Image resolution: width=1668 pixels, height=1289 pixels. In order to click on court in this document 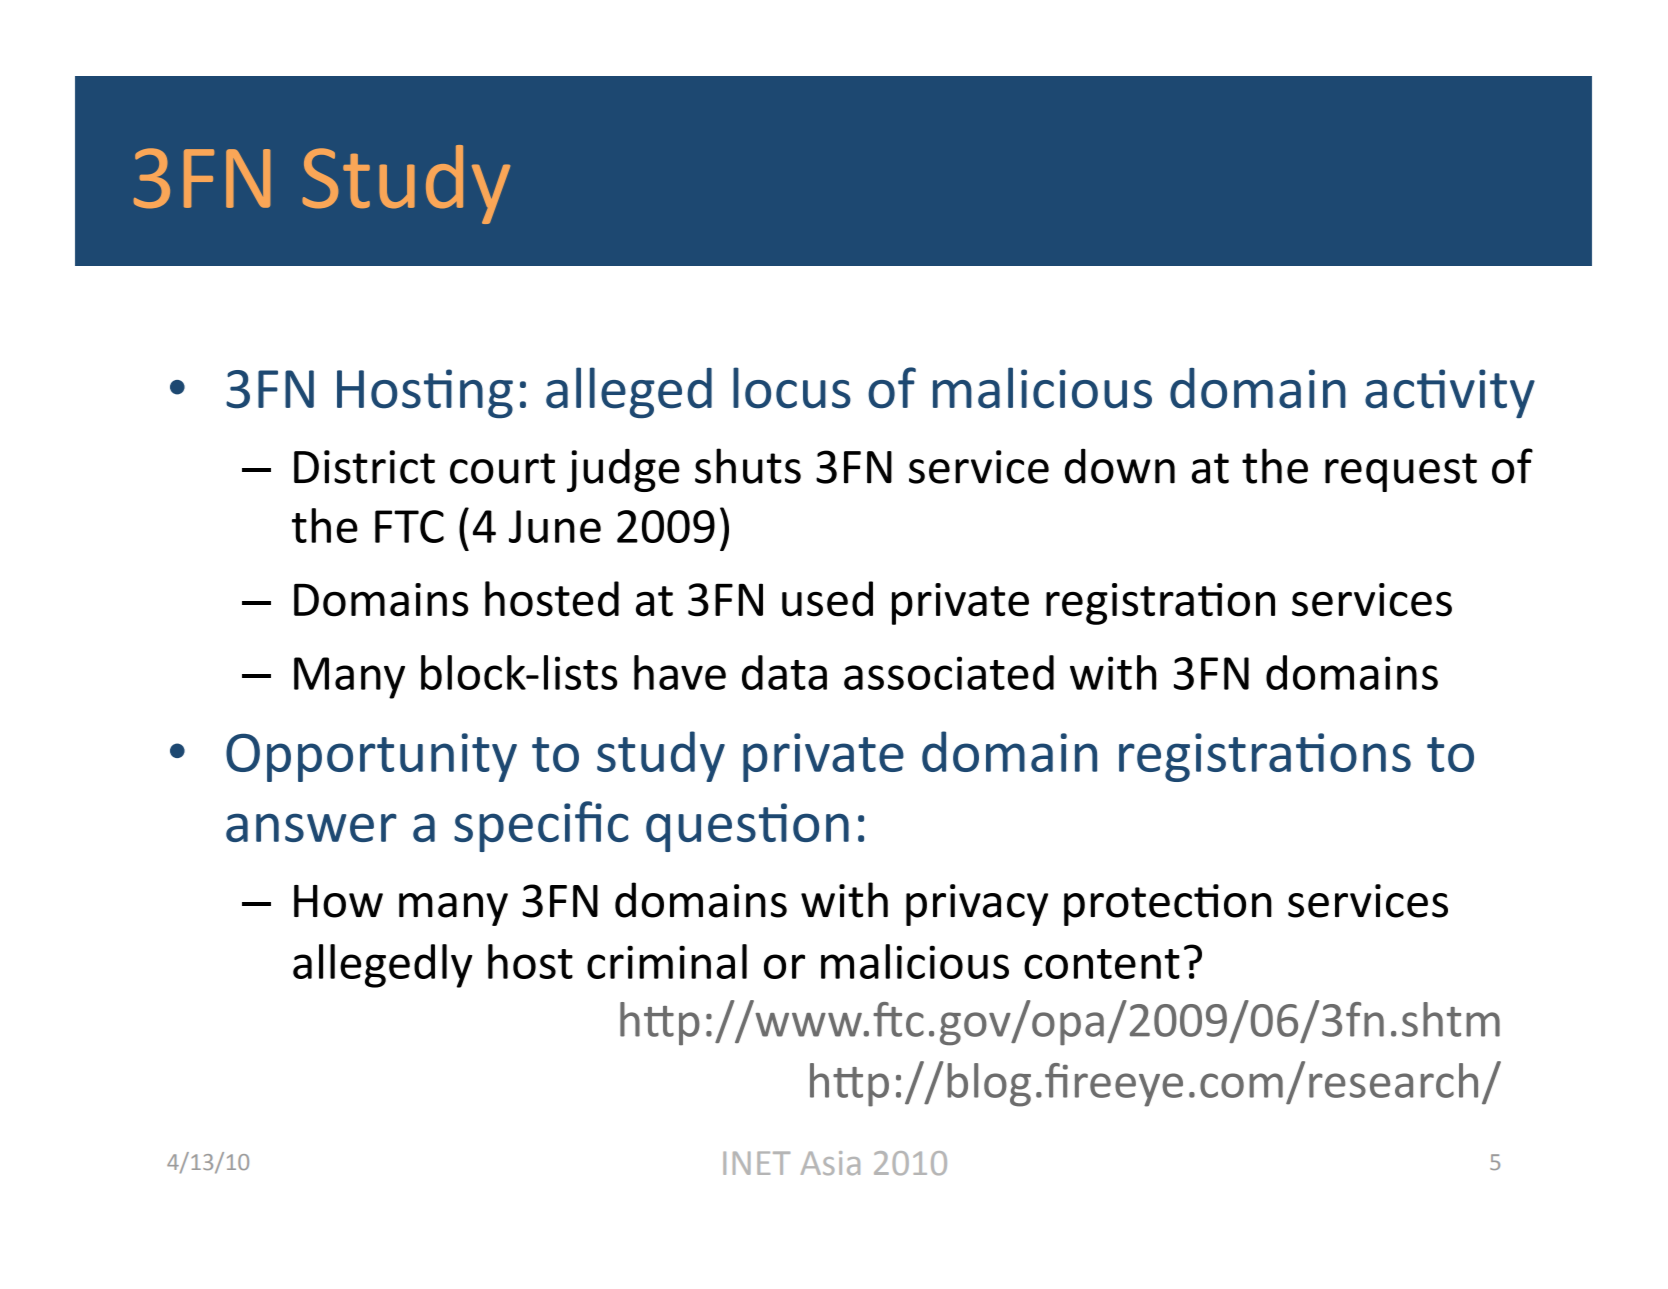, I will do `click(502, 468)`.
